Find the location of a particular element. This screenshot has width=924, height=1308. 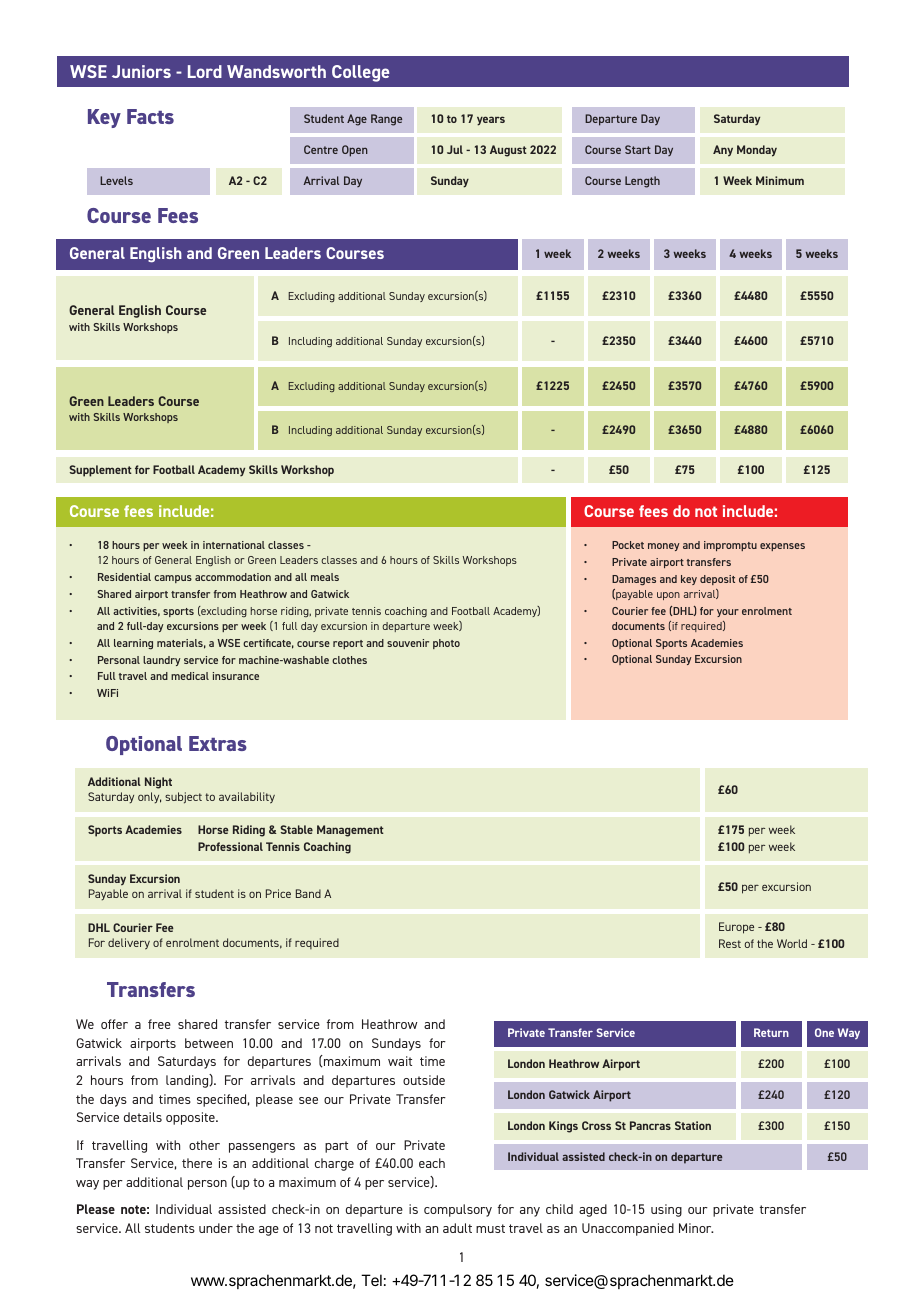

under is located at coordinates (216, 1228).
